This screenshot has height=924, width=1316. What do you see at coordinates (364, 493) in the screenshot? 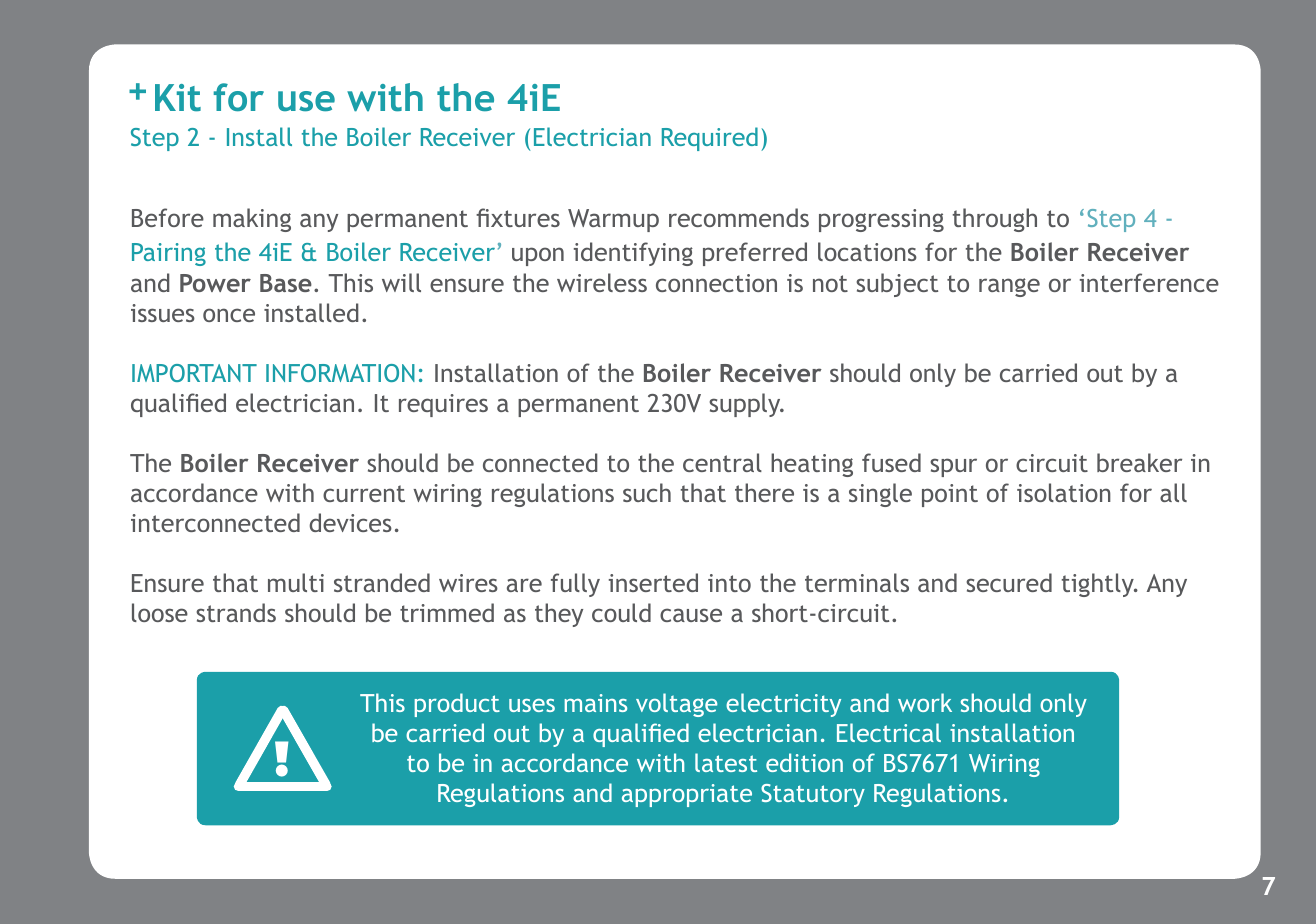
I see `current` at bounding box center [364, 493].
